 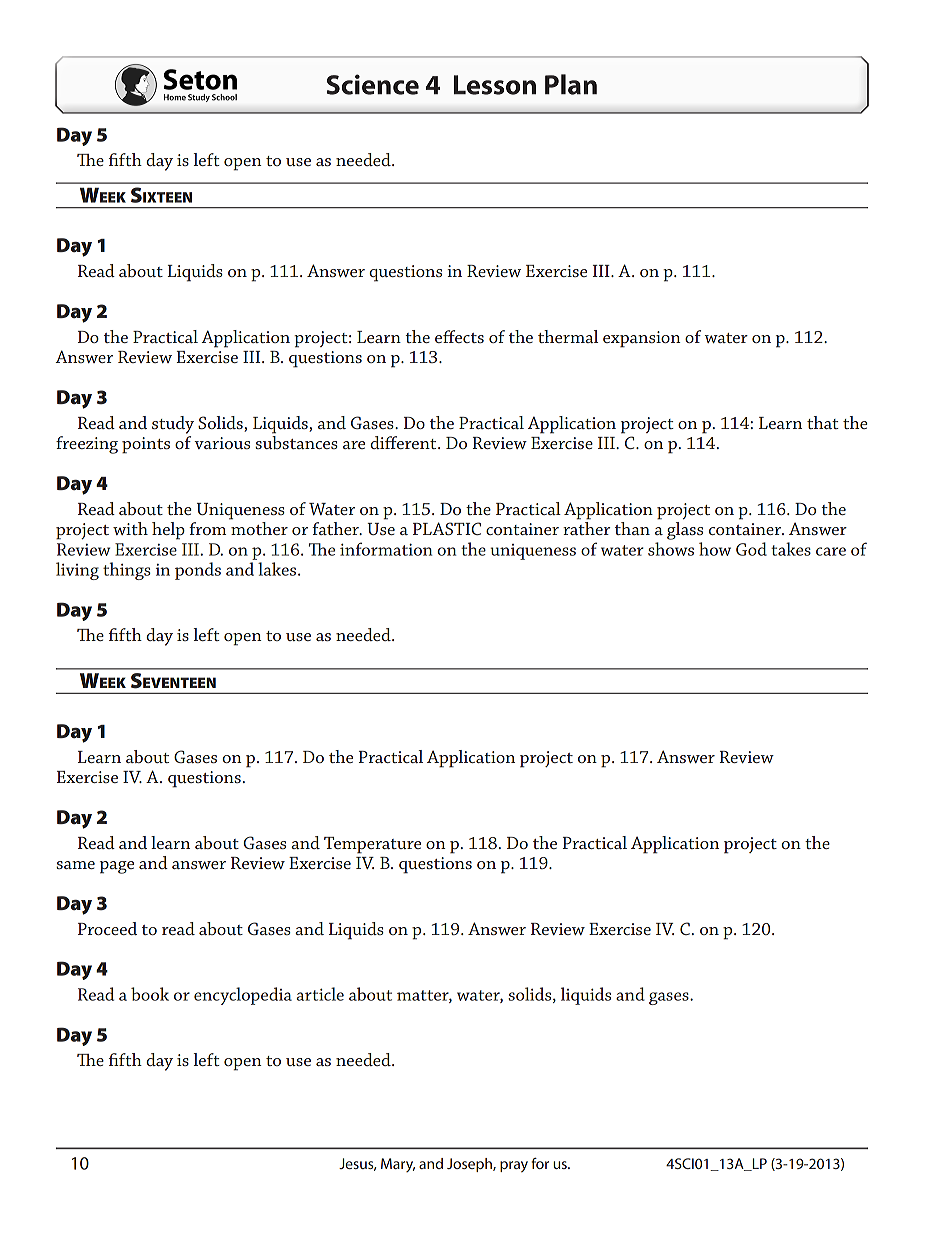 What do you see at coordinates (107, 928) in the screenshot?
I see `Proceed` at bounding box center [107, 928].
